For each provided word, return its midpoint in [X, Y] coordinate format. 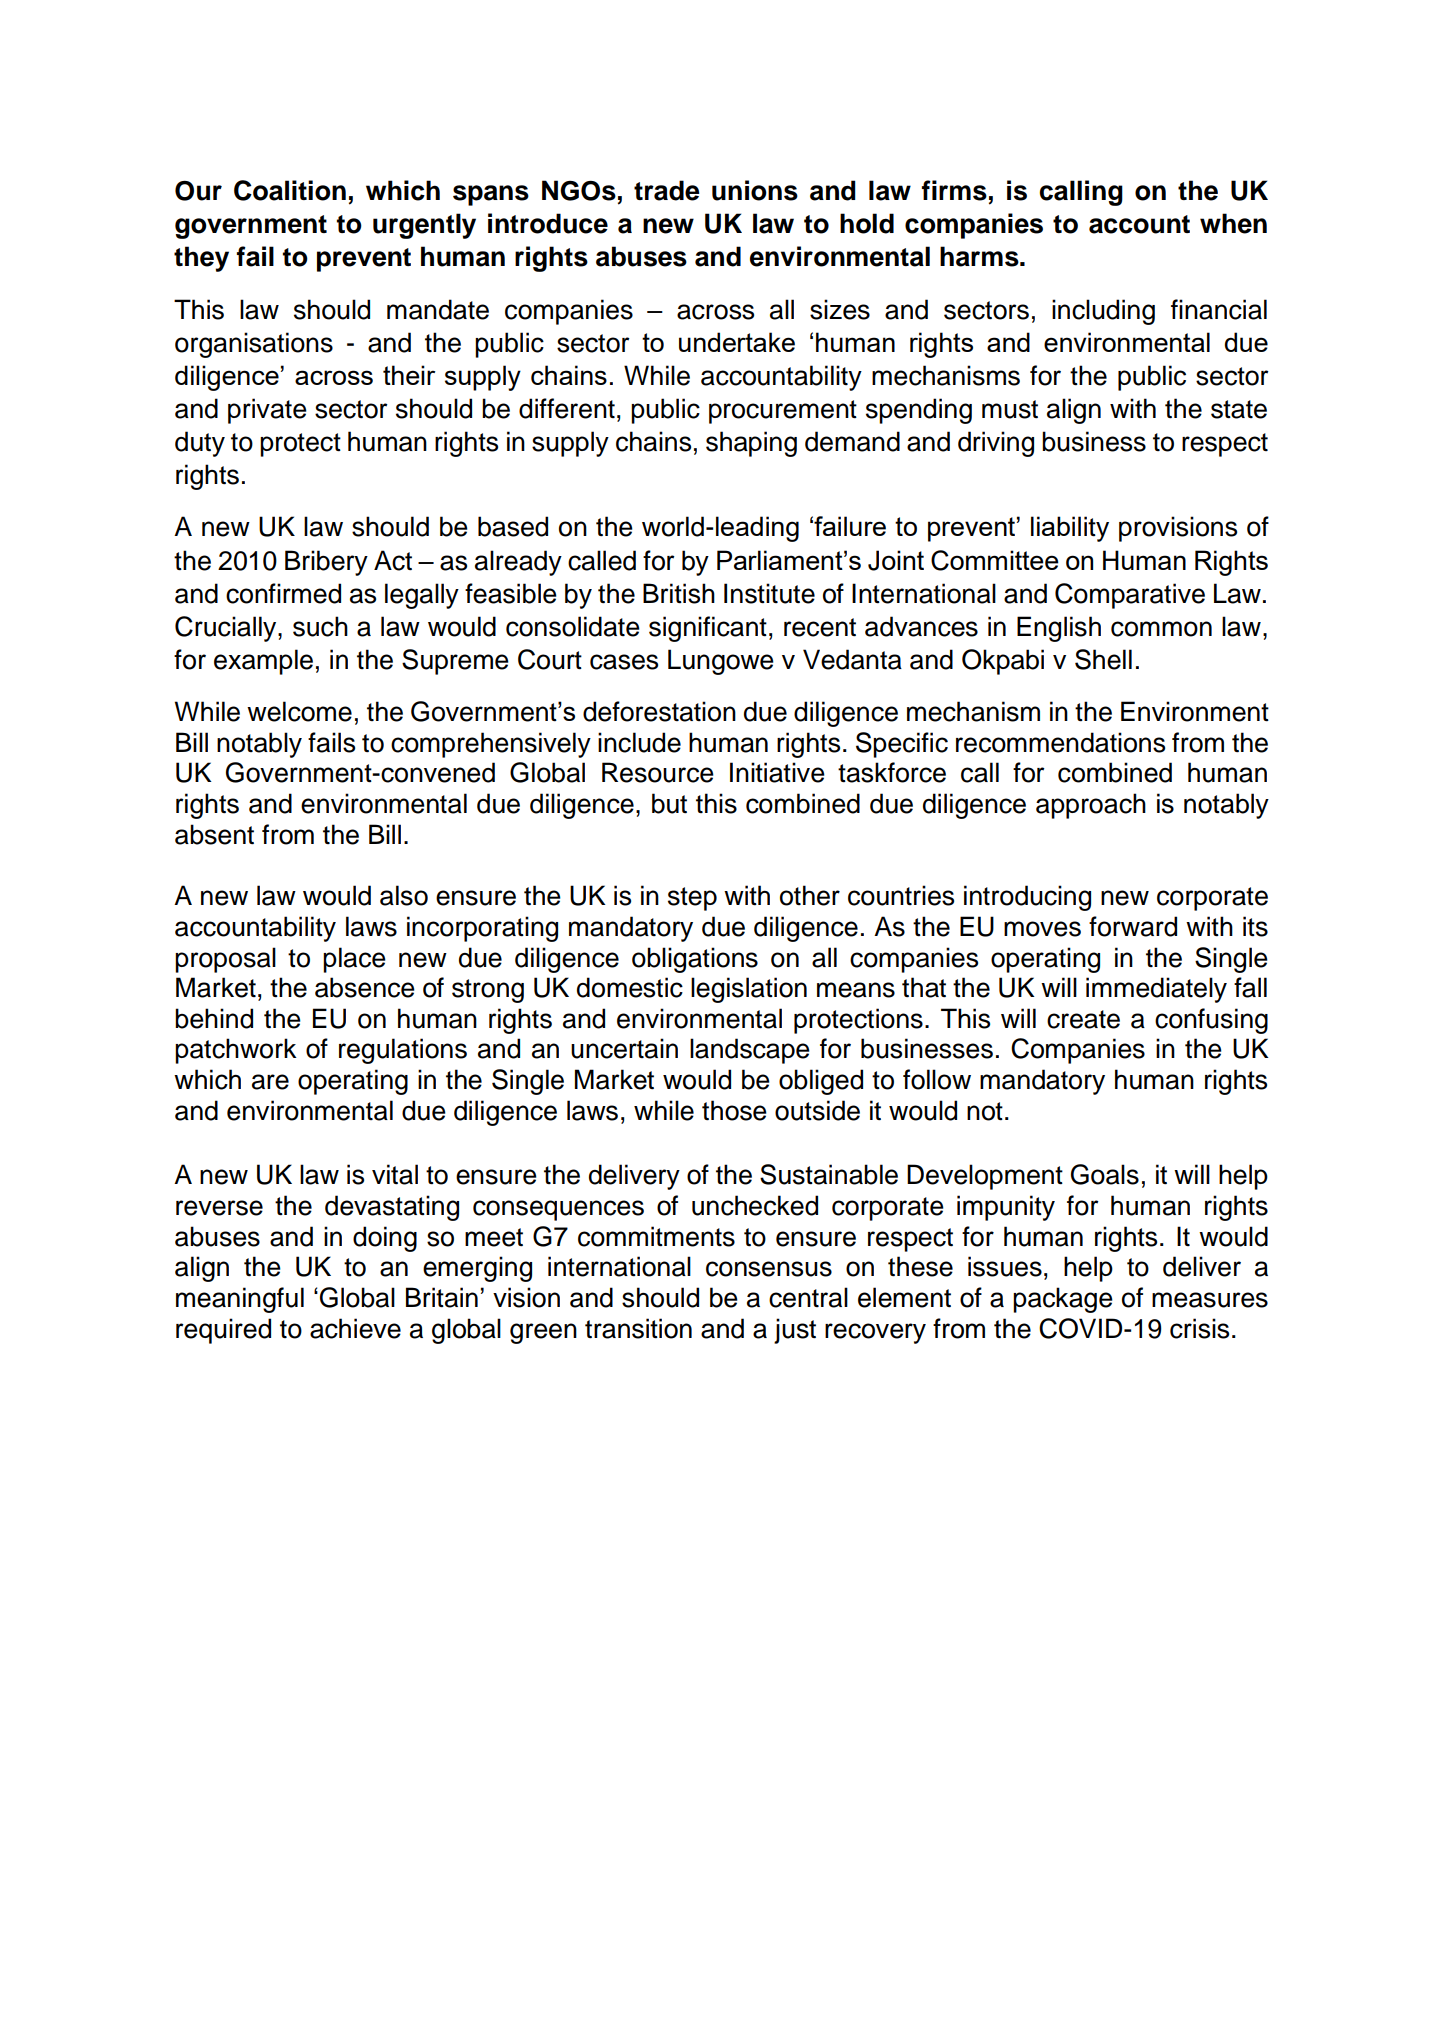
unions [755, 190]
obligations [695, 960]
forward [1133, 926]
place [354, 960]
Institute [769, 593]
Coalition [290, 190]
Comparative [1130, 596]
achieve [355, 1328]
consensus [769, 1269]
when [1233, 223]
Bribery [326, 563]
